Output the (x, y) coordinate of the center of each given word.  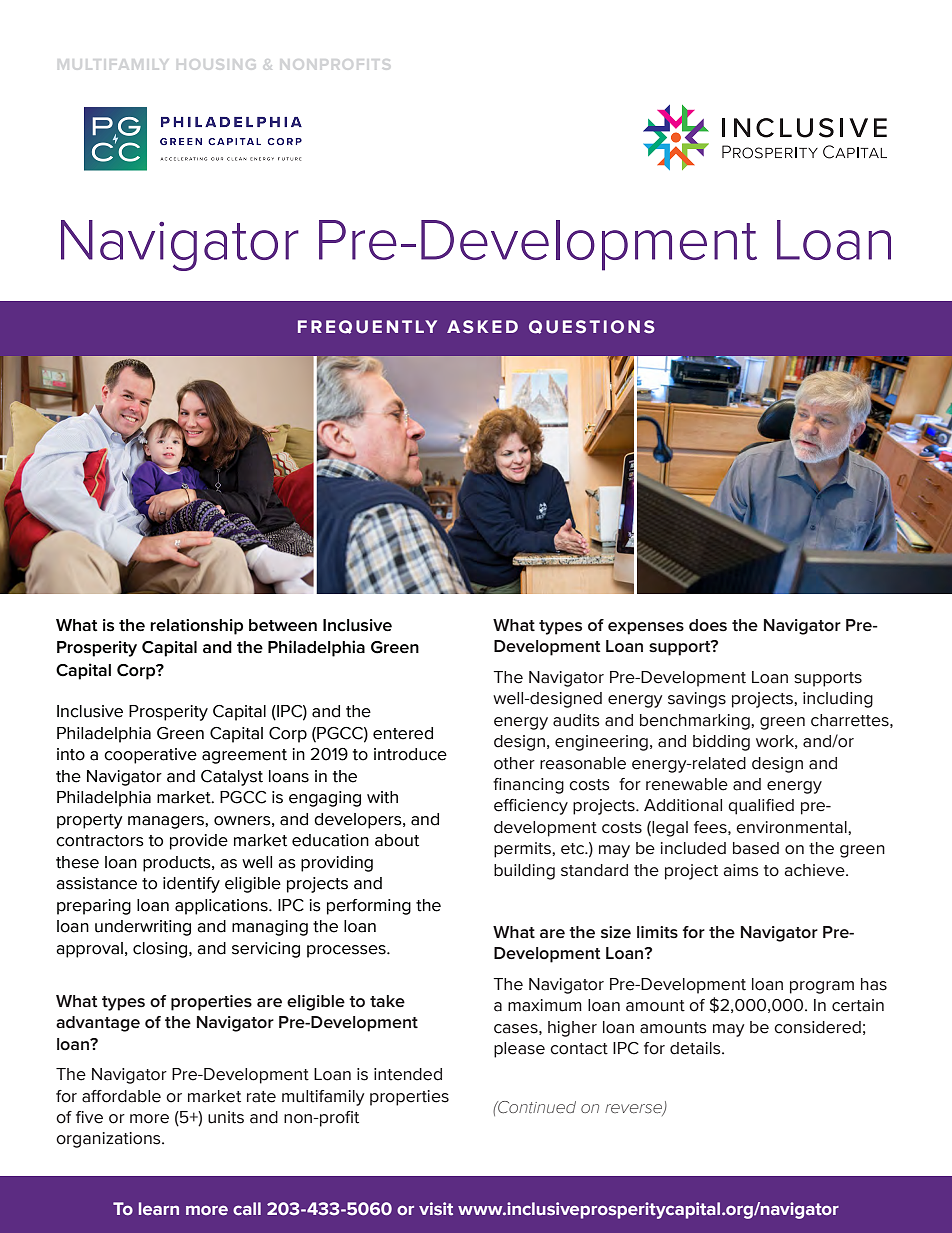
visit (436, 1209)
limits (657, 932)
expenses (646, 628)
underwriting (143, 928)
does (708, 625)
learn (159, 1209)
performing (369, 907)
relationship (196, 627)
